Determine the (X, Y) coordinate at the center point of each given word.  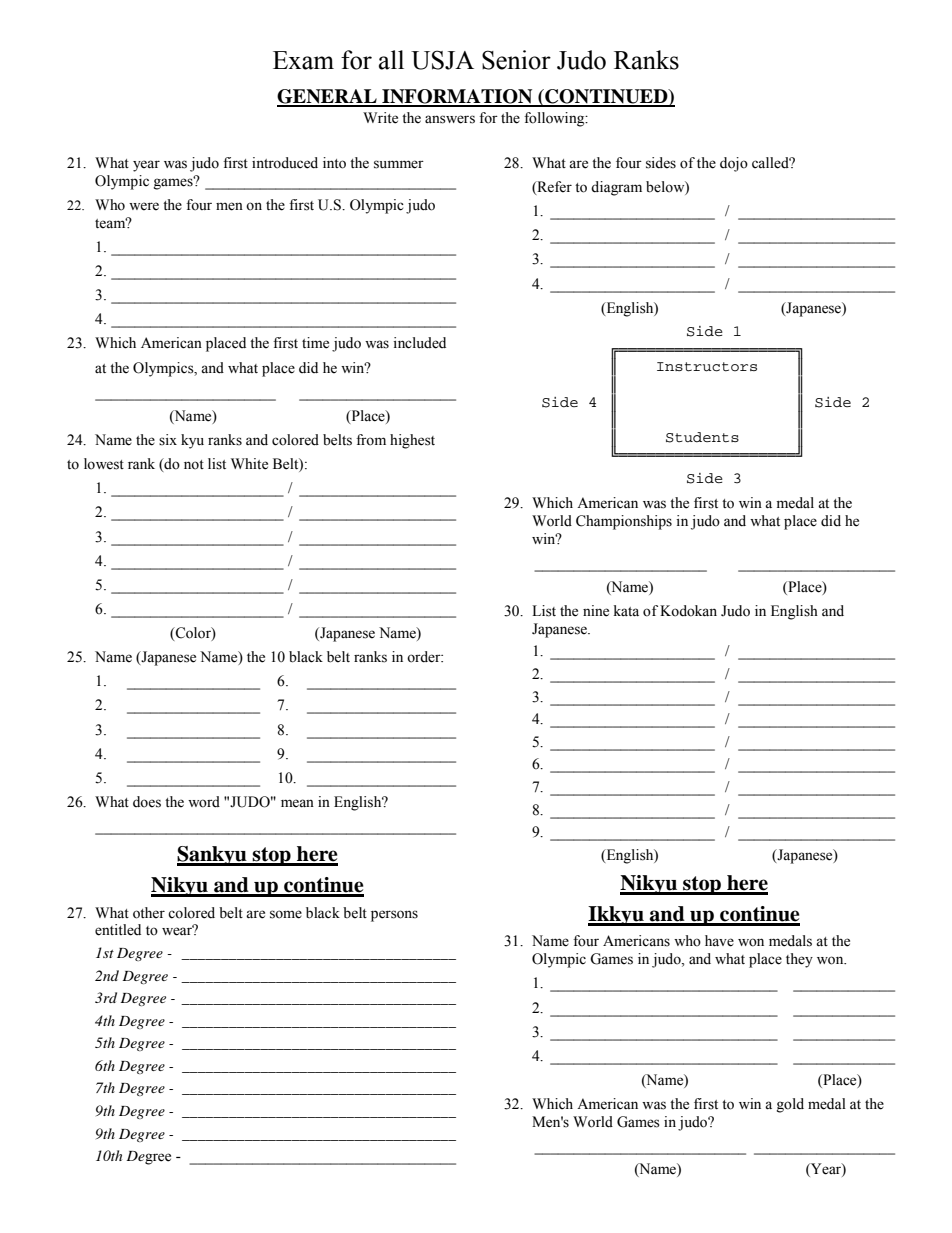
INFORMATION (457, 97)
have (719, 941)
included (419, 343)
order (425, 657)
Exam (303, 60)
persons (394, 916)
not (194, 465)
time (315, 343)
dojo (734, 164)
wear (178, 931)
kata (626, 611)
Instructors (707, 367)
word (204, 802)
